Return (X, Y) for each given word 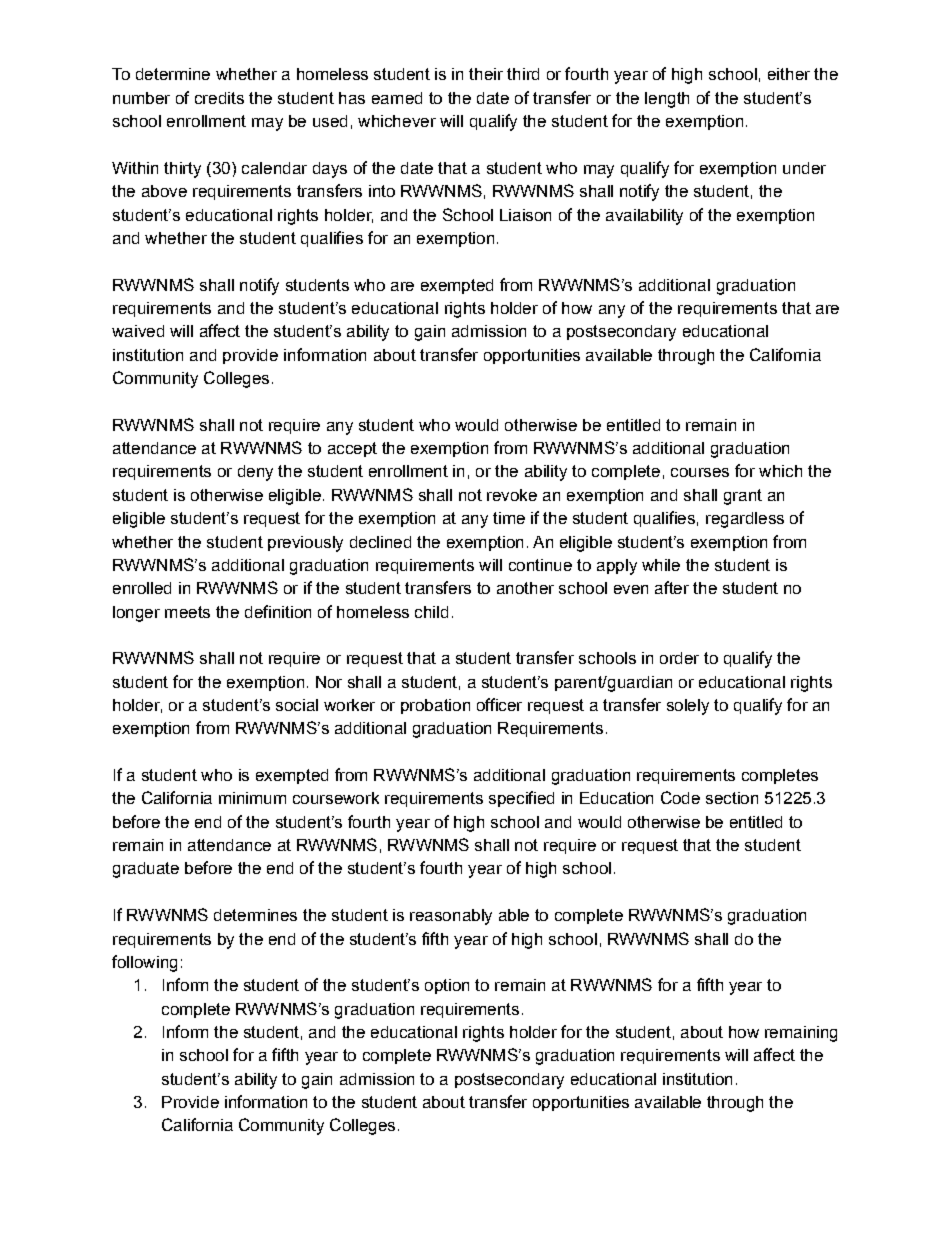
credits (219, 98)
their (486, 74)
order (679, 658)
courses (700, 472)
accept (352, 449)
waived (138, 331)
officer (499, 704)
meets (187, 612)
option (447, 986)
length (667, 100)
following (144, 963)
